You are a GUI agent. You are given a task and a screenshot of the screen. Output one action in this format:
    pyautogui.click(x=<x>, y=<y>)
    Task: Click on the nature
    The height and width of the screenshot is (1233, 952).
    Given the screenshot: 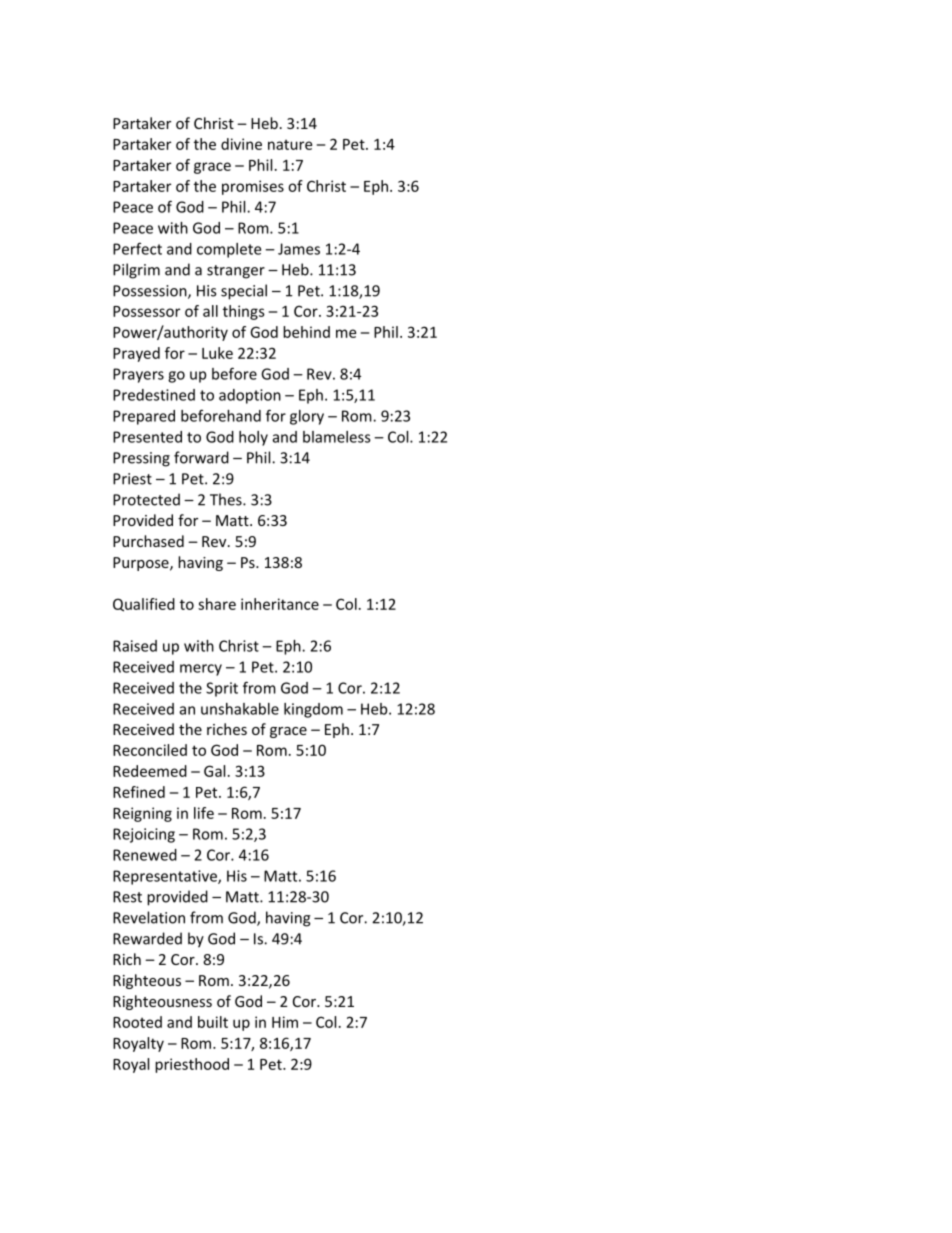 What is the action you would take?
    pyautogui.click(x=290, y=145)
